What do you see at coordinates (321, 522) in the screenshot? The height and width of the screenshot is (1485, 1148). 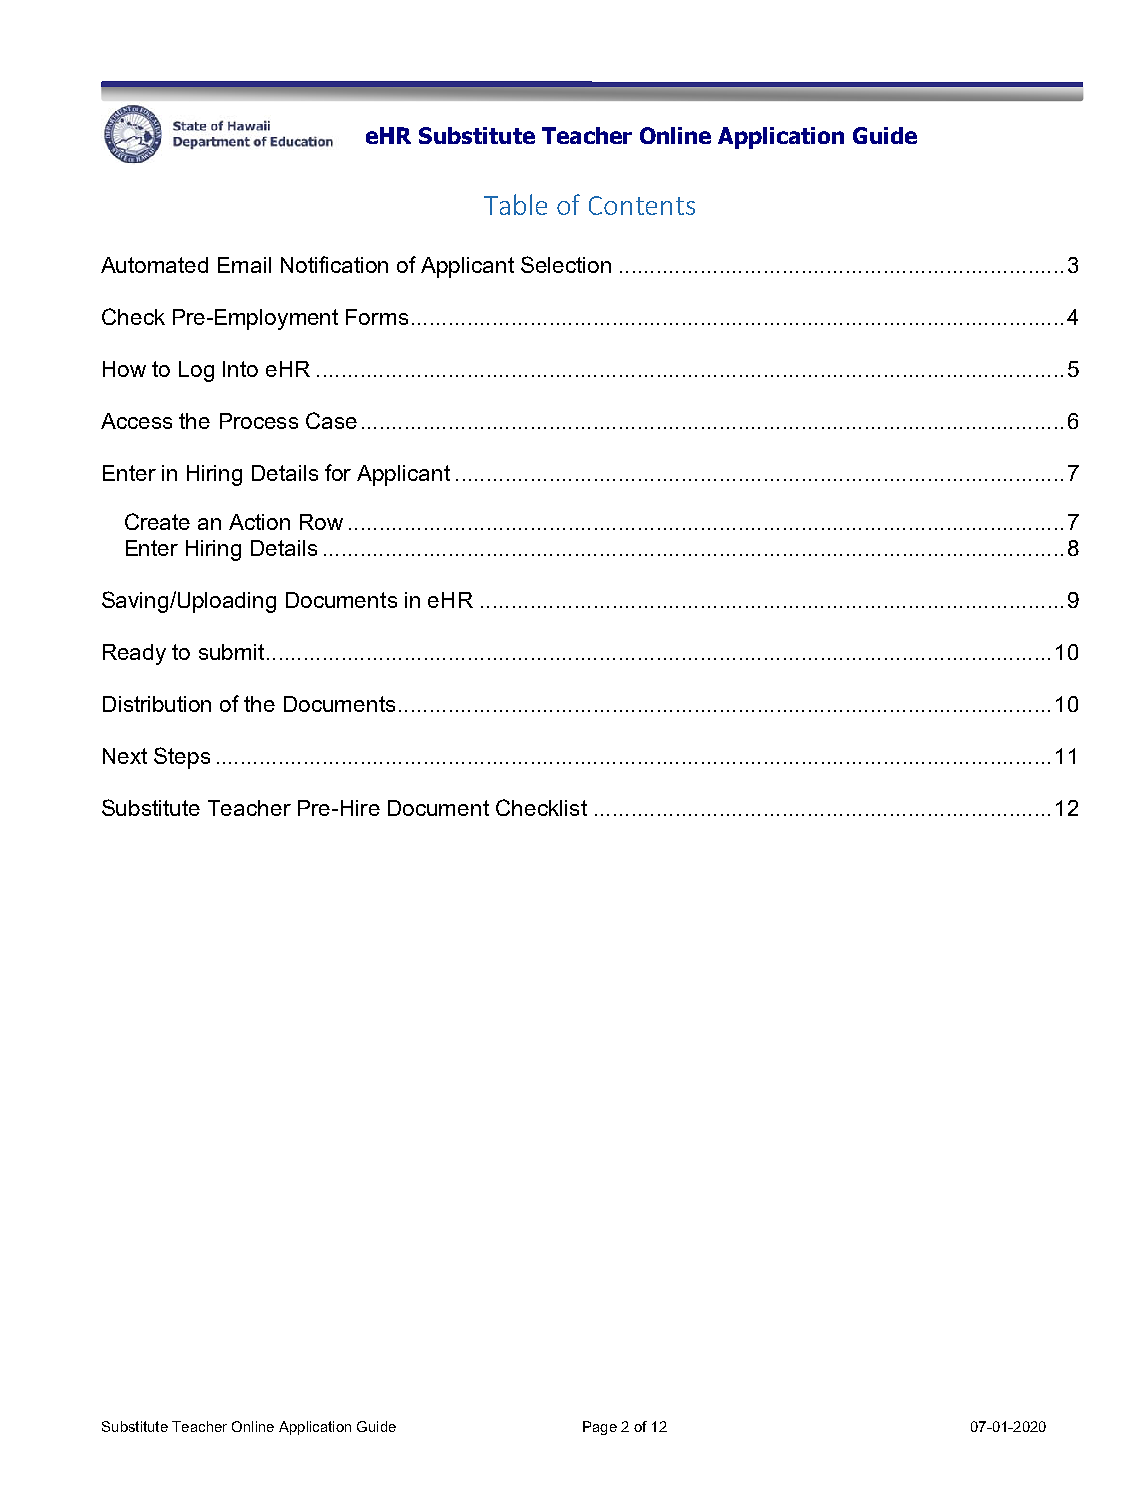 I see `Row` at bounding box center [321, 522].
